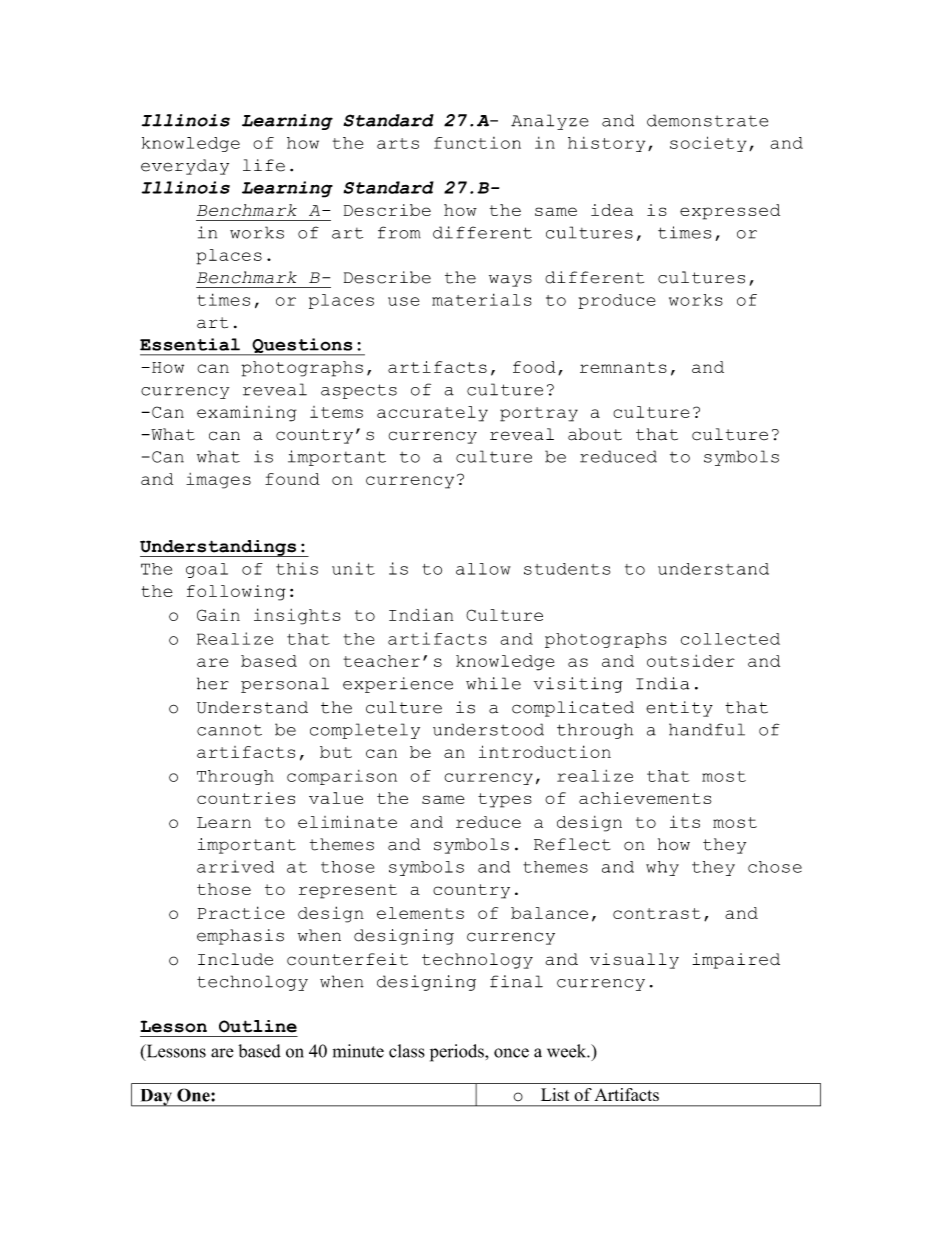 The height and width of the screenshot is (1233, 952). What do you see at coordinates (302, 347) in the screenshot?
I see `Questions` at bounding box center [302, 347].
